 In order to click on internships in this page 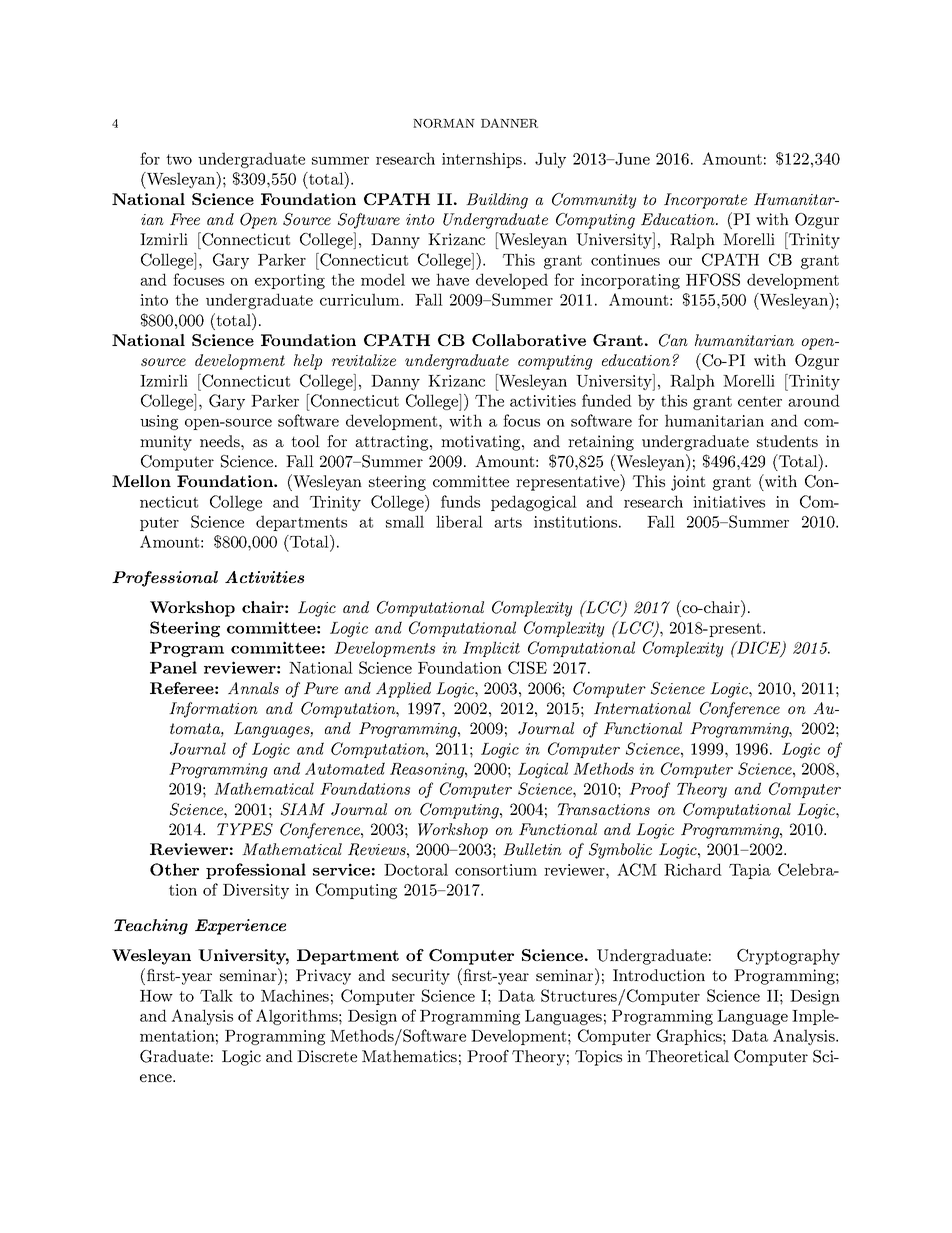, I will do `click(482, 160)`.
